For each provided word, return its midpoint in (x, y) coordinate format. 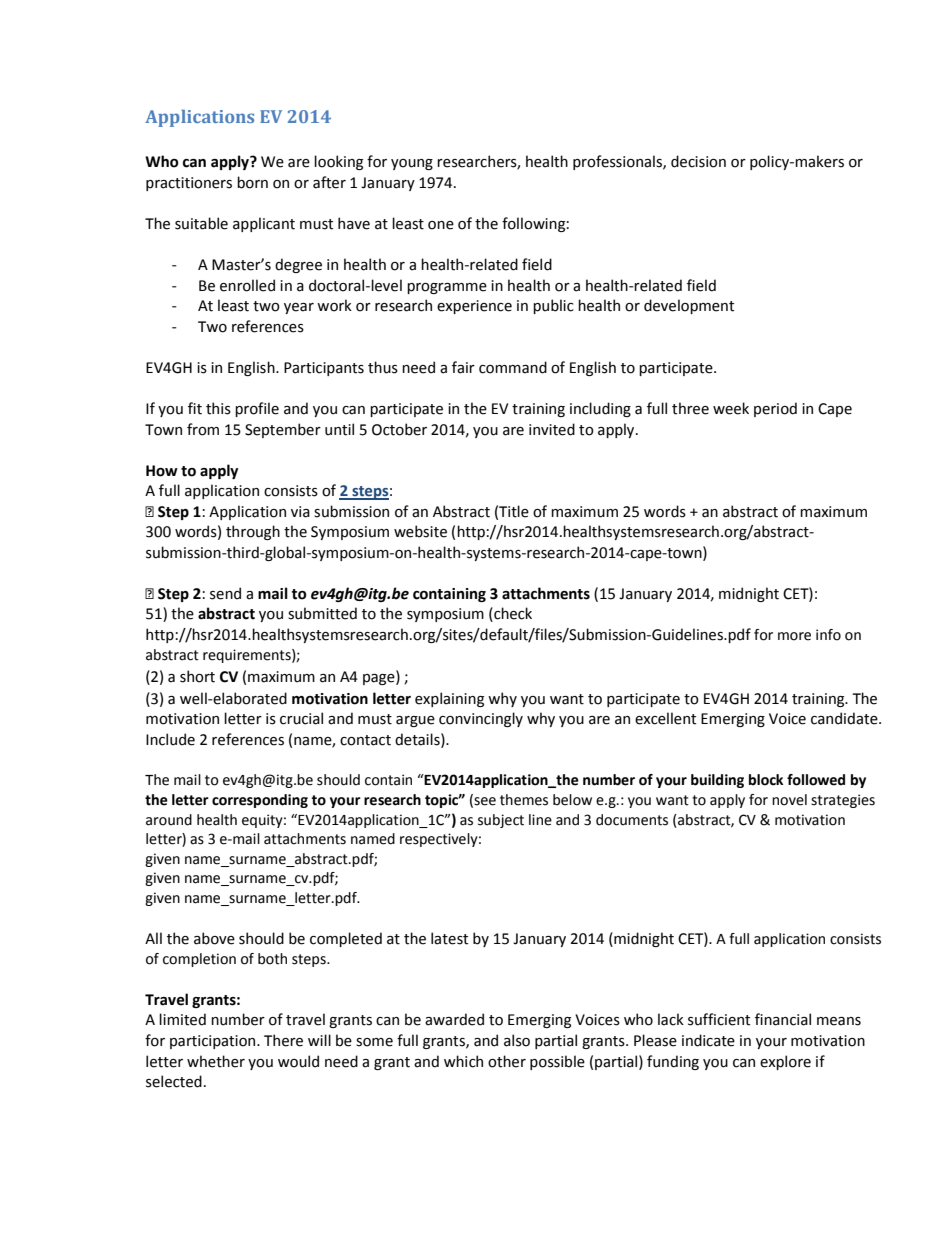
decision (698, 161)
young (412, 164)
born (252, 182)
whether (216, 1061)
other (507, 1061)
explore (785, 1062)
